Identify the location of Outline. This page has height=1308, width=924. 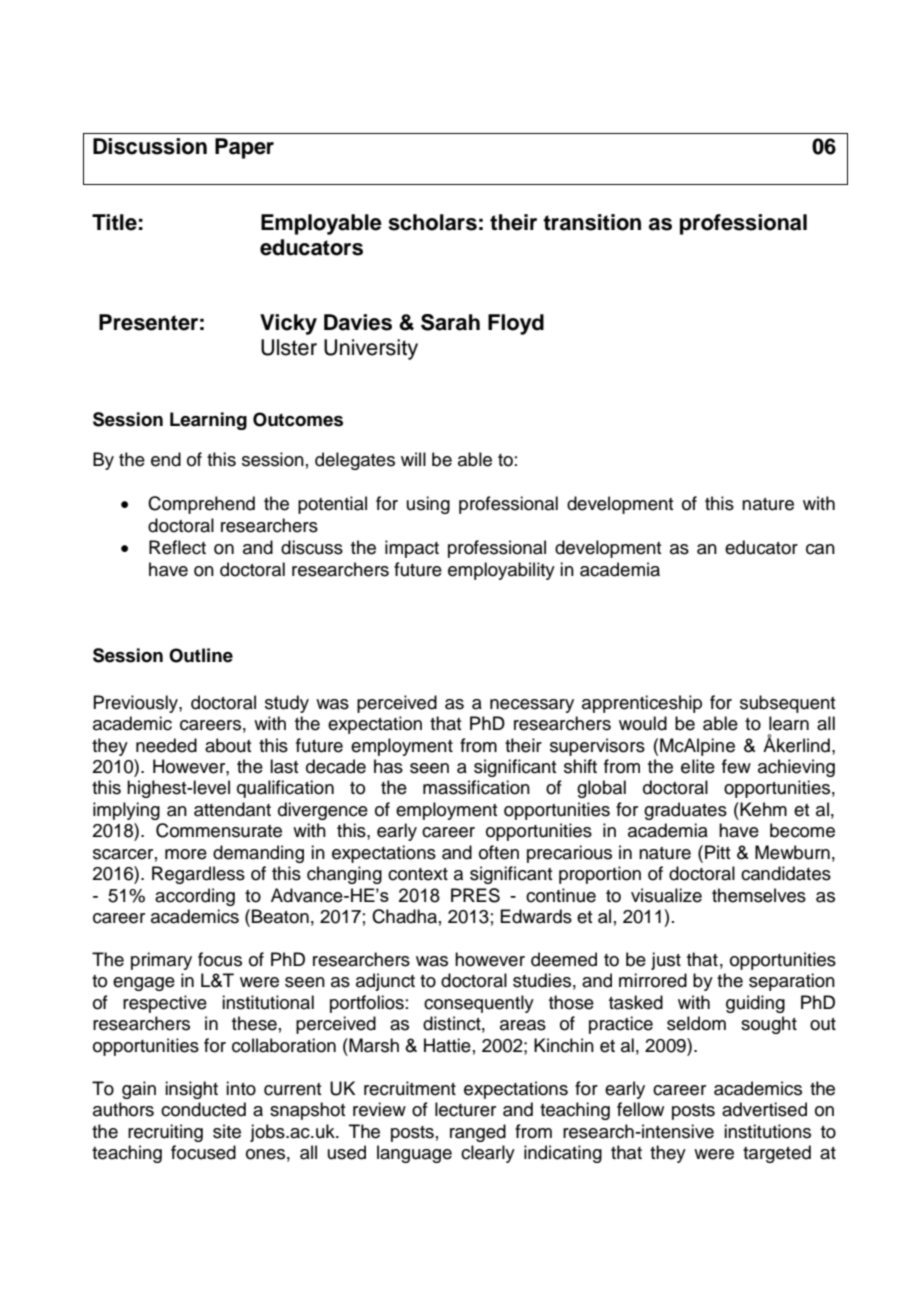
(201, 655).
